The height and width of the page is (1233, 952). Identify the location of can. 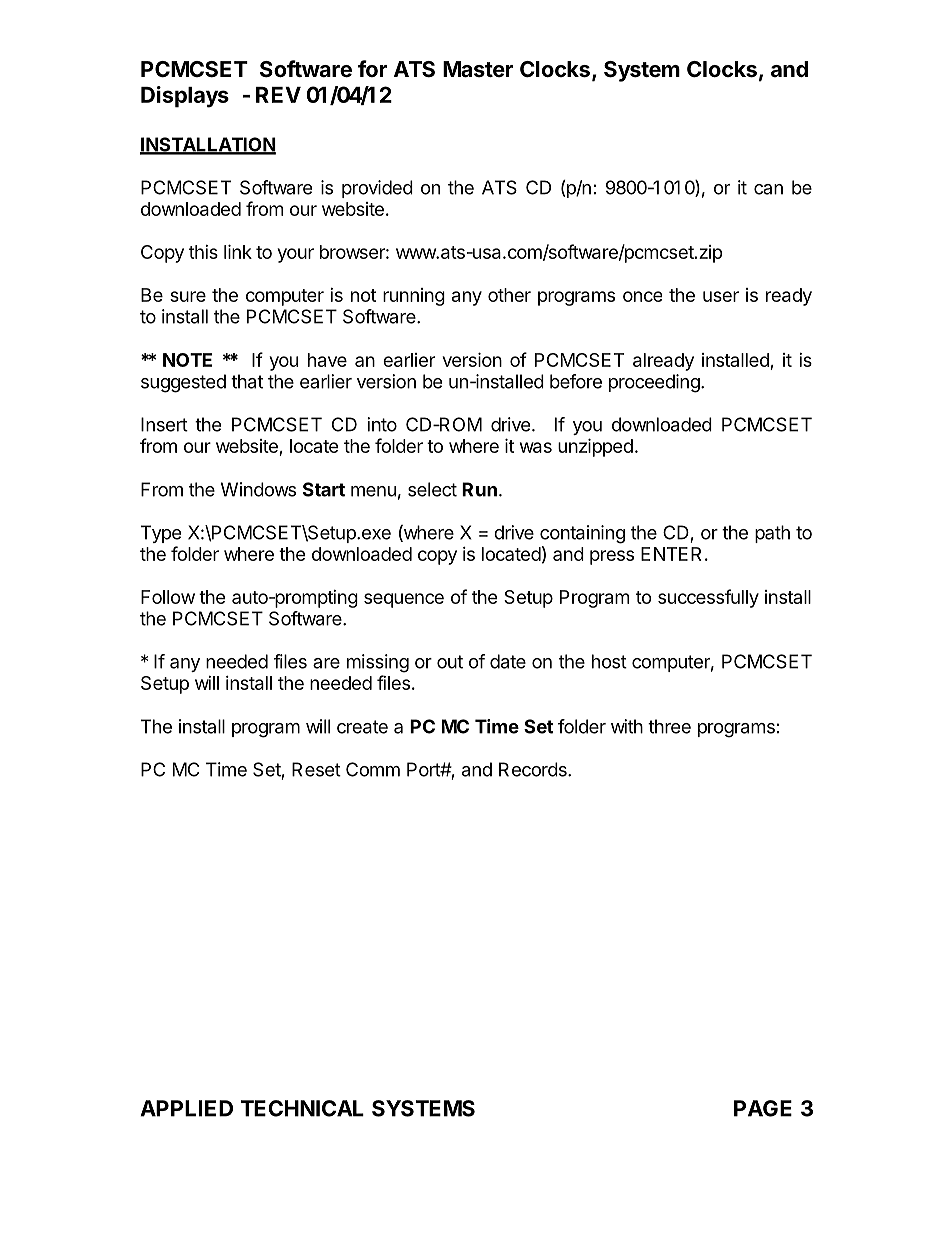
(768, 189).
